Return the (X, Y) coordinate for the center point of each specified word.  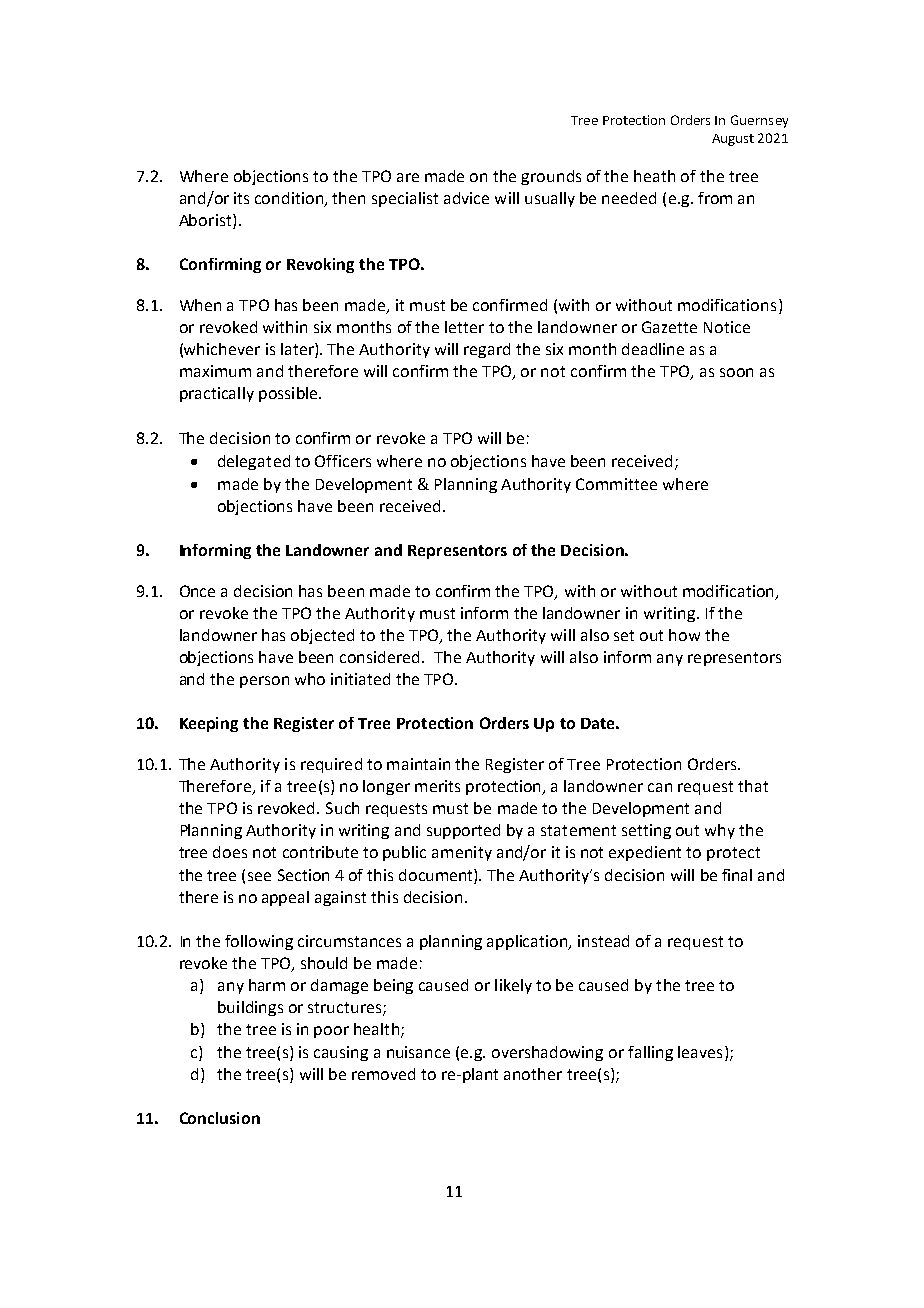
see (259, 876)
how (684, 635)
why (720, 831)
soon (736, 372)
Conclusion (220, 1118)
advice (466, 198)
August (733, 140)
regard (487, 350)
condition (290, 199)
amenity (462, 853)
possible (289, 394)
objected (322, 636)
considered (379, 657)
